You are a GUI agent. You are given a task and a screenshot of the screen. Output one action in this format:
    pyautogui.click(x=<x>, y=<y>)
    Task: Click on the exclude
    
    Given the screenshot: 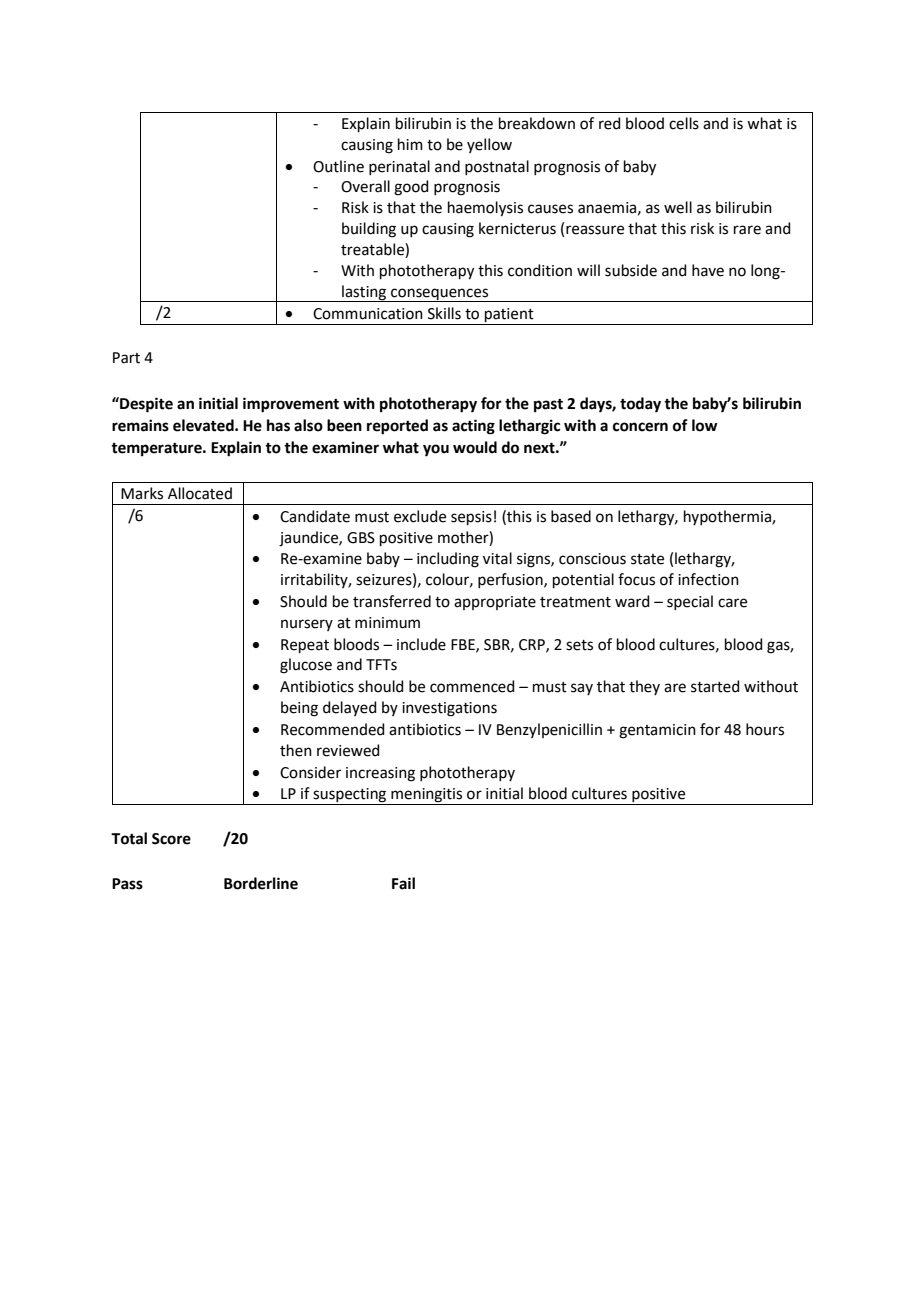 What is the action you would take?
    pyautogui.click(x=420, y=516)
